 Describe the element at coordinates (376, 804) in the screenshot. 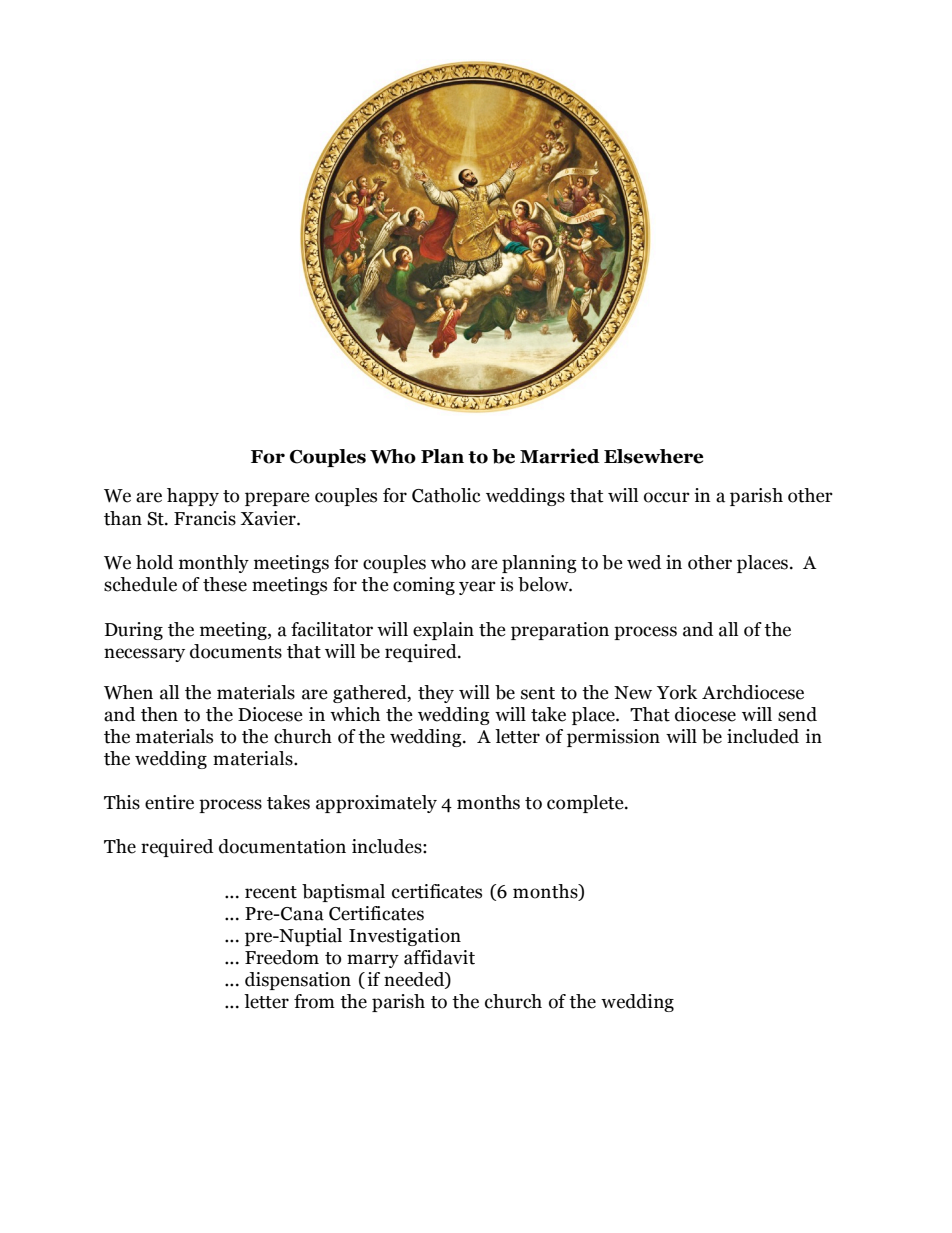

I see `approximately` at that location.
